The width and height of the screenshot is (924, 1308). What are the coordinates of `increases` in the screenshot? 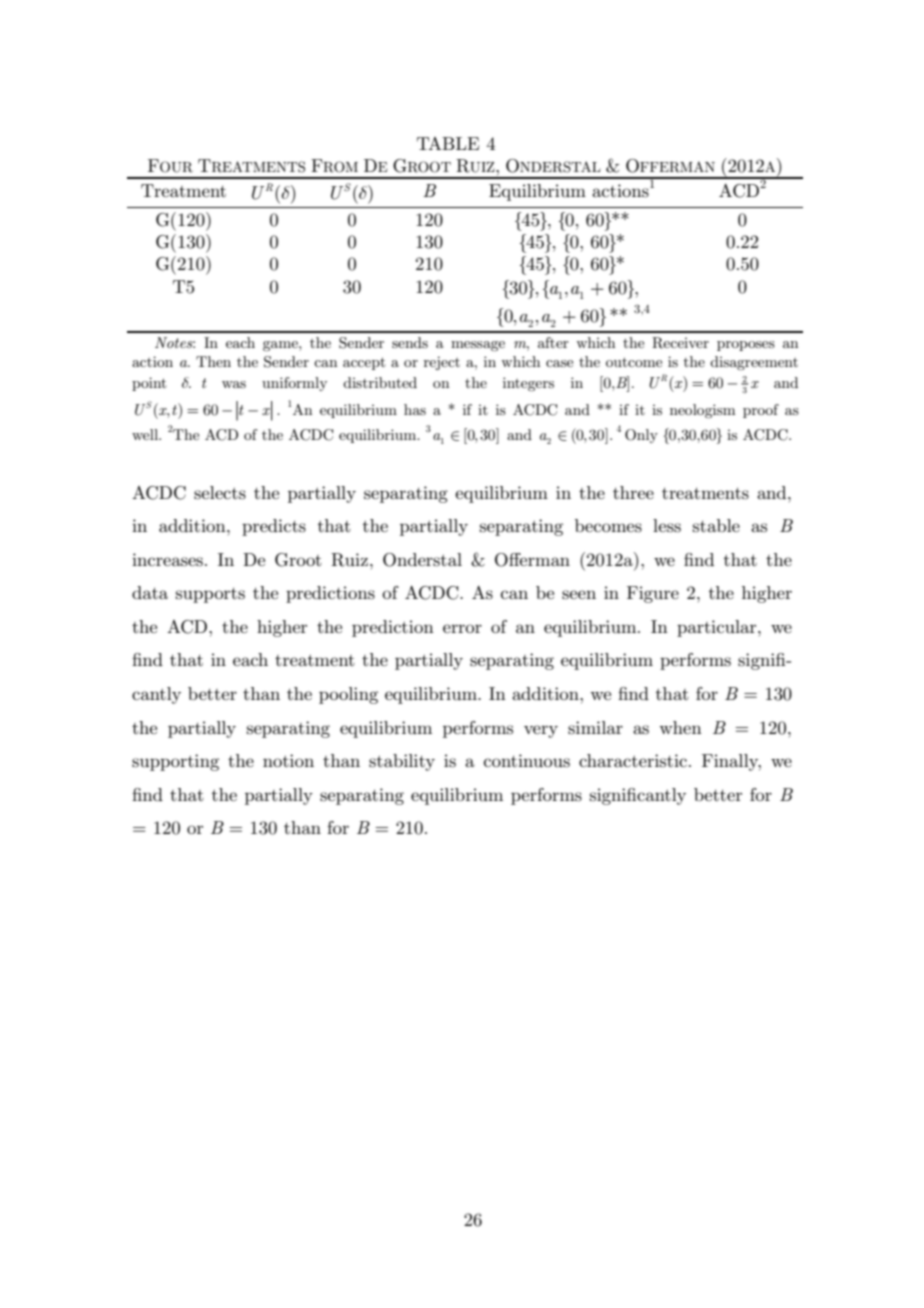 It's located at (167, 560).
